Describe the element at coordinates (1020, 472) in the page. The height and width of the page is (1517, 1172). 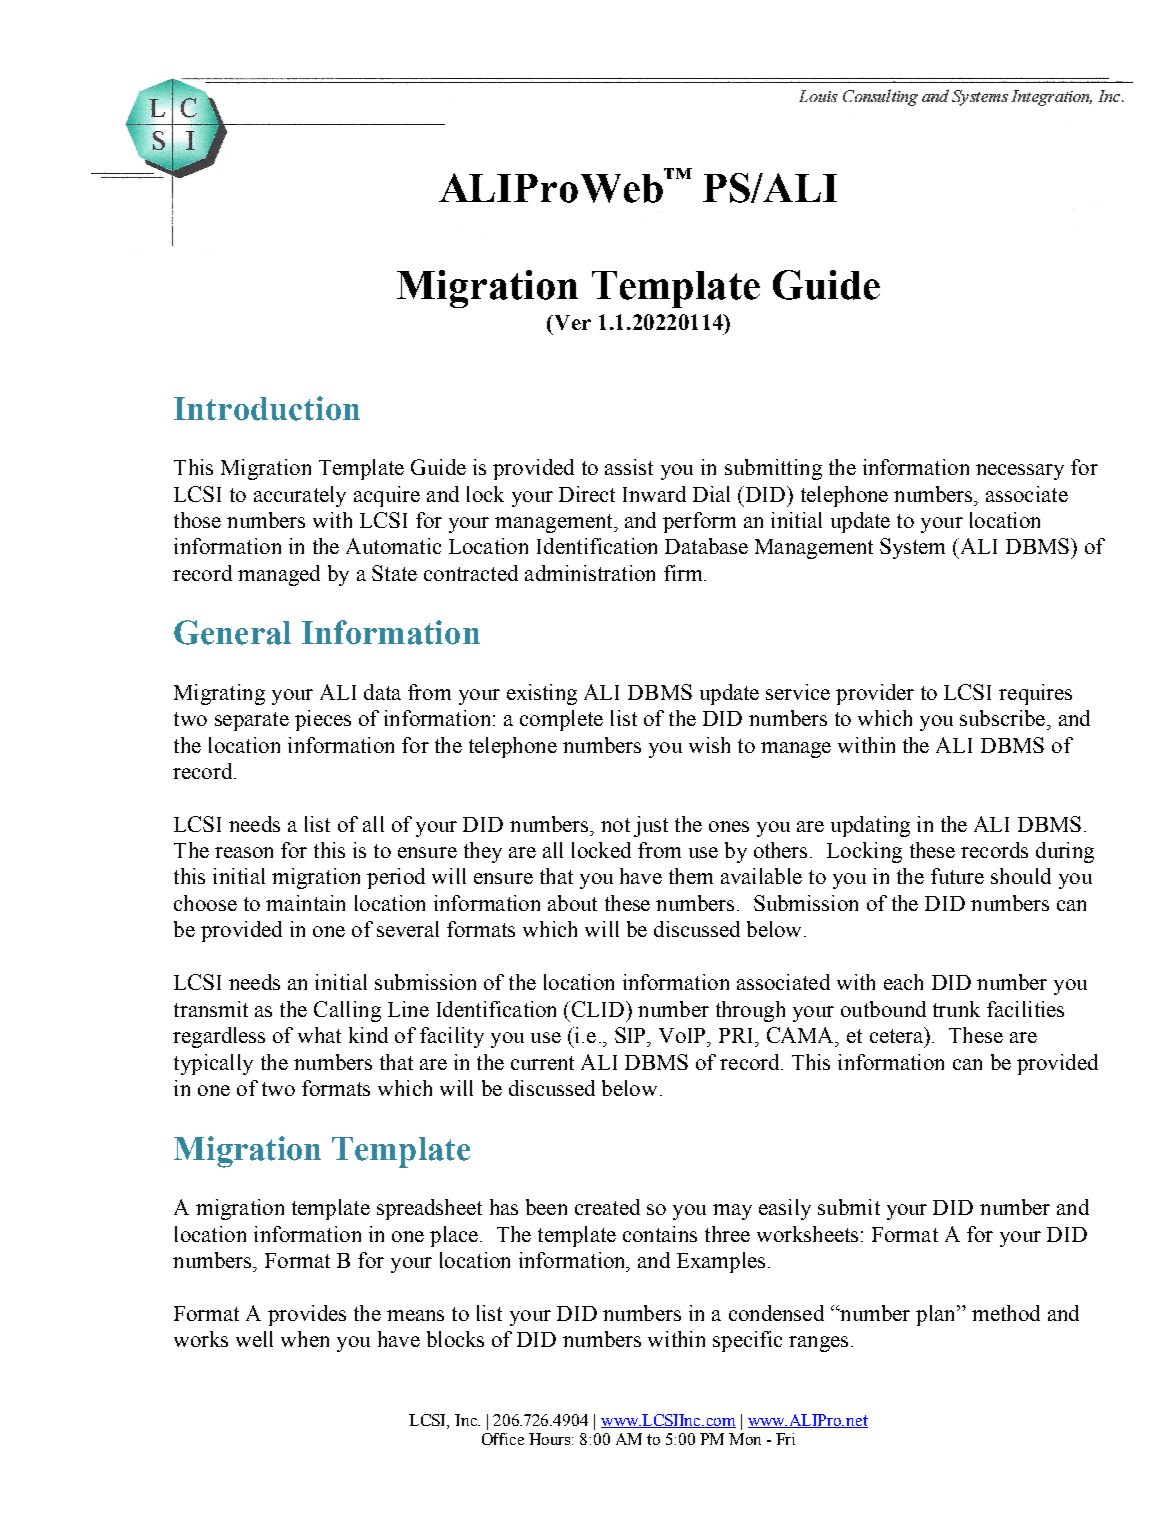
I see `necessary` at that location.
